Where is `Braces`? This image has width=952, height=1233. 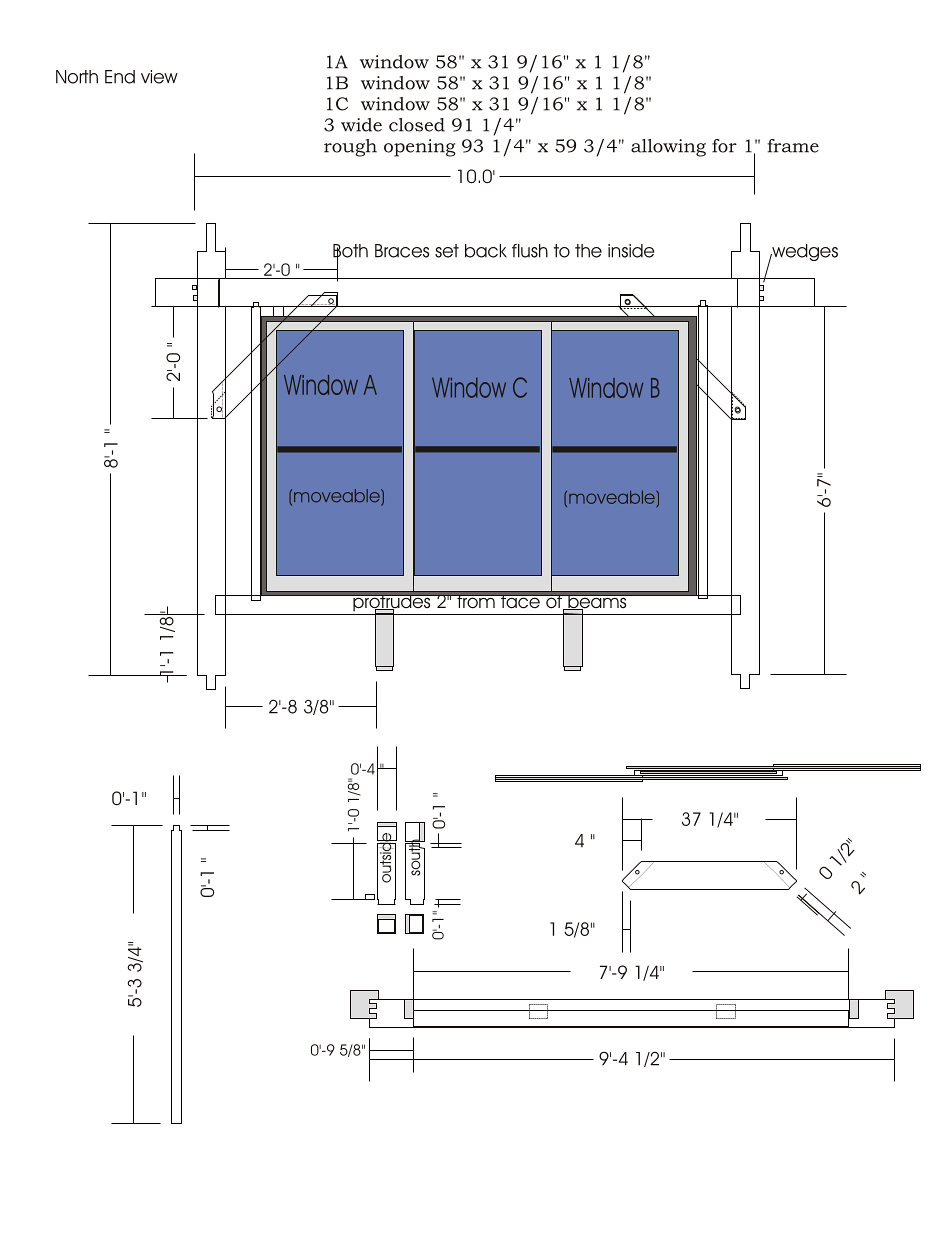 Braces is located at coordinates (402, 251).
